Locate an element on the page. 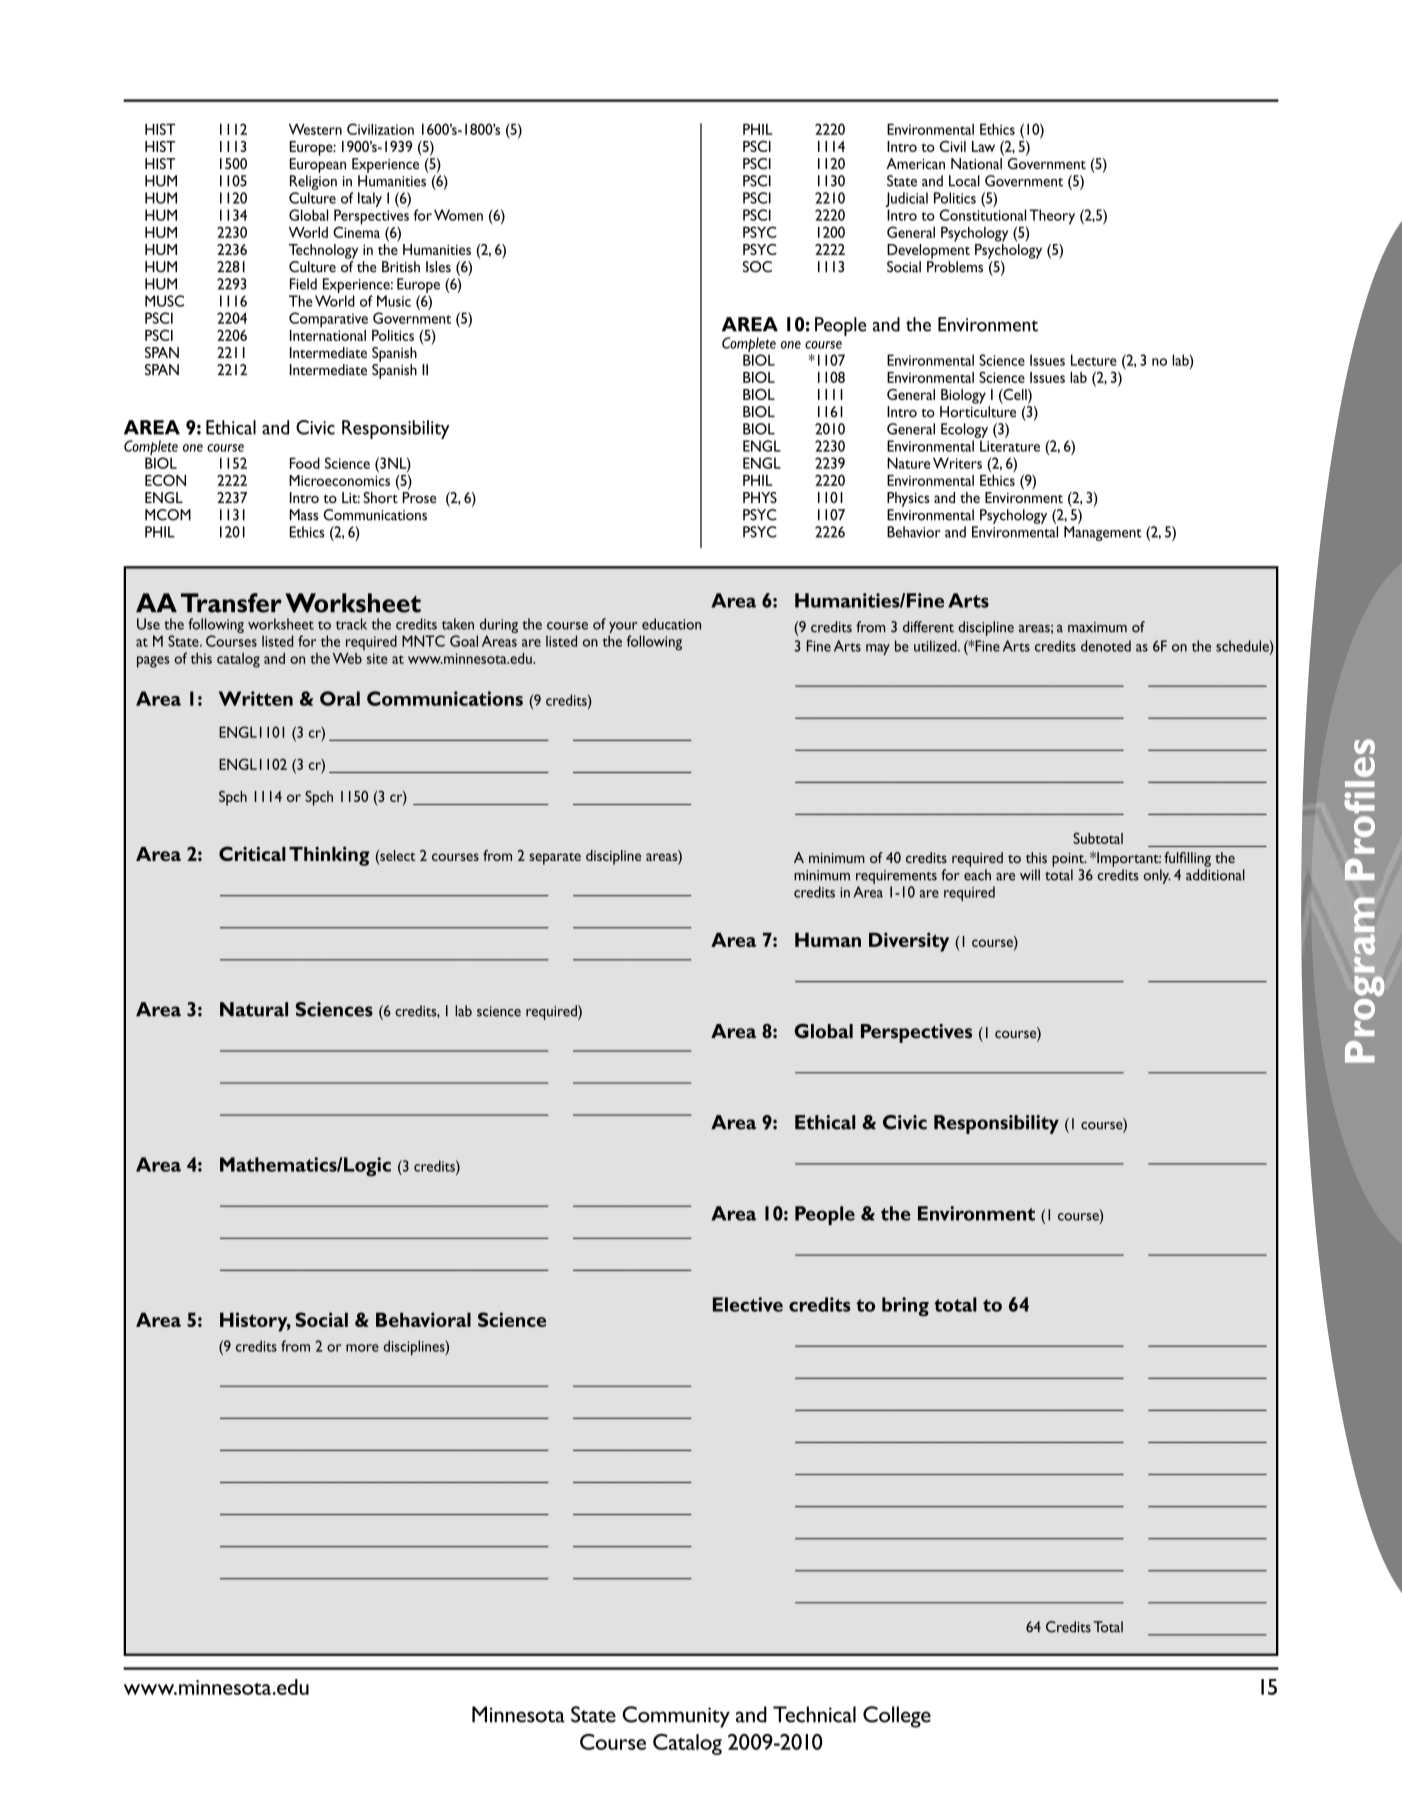 This page has width=1402, height=1814. Management is located at coordinates (1103, 533).
